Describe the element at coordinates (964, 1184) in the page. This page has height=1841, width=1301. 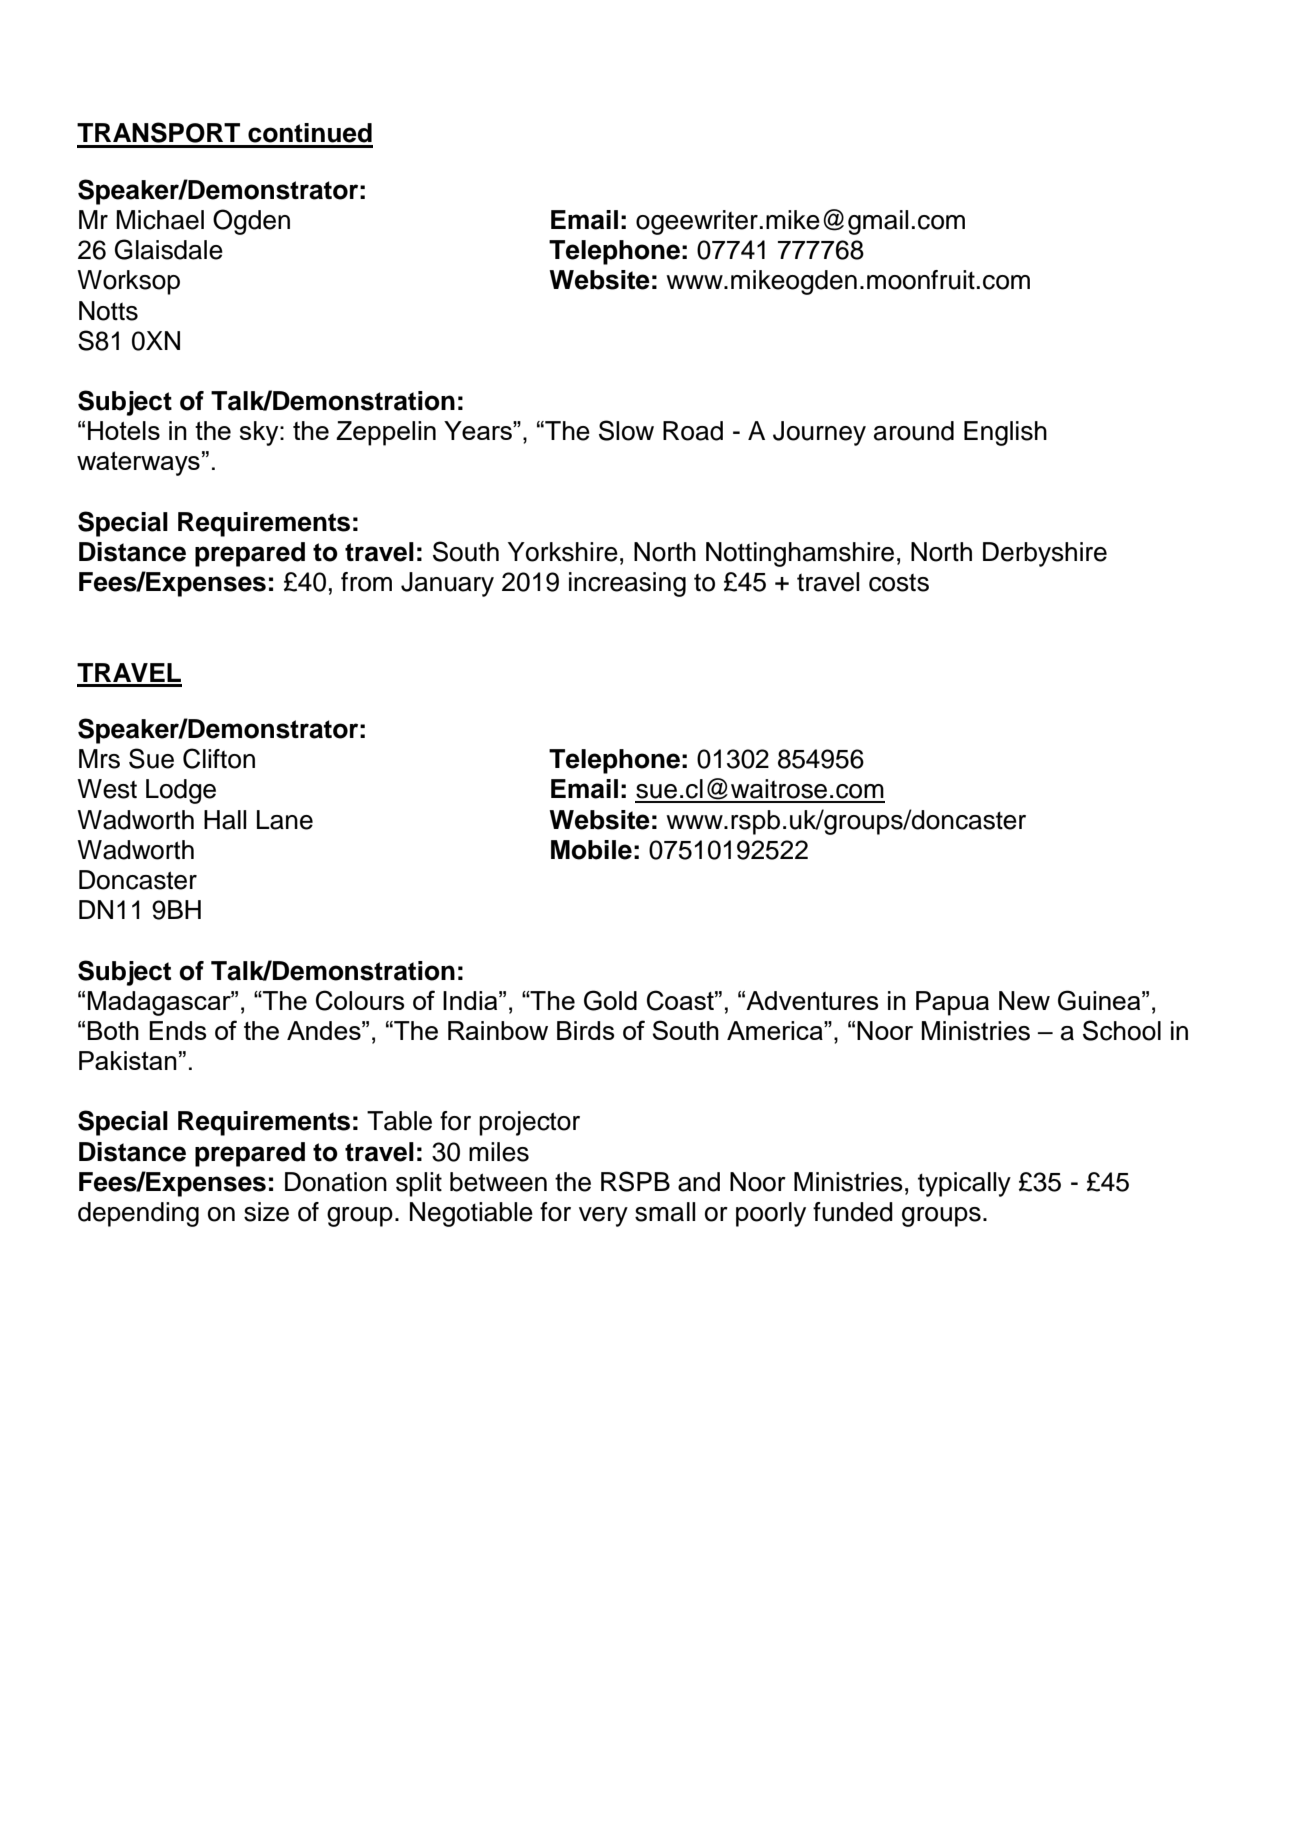
I see `typically` at that location.
